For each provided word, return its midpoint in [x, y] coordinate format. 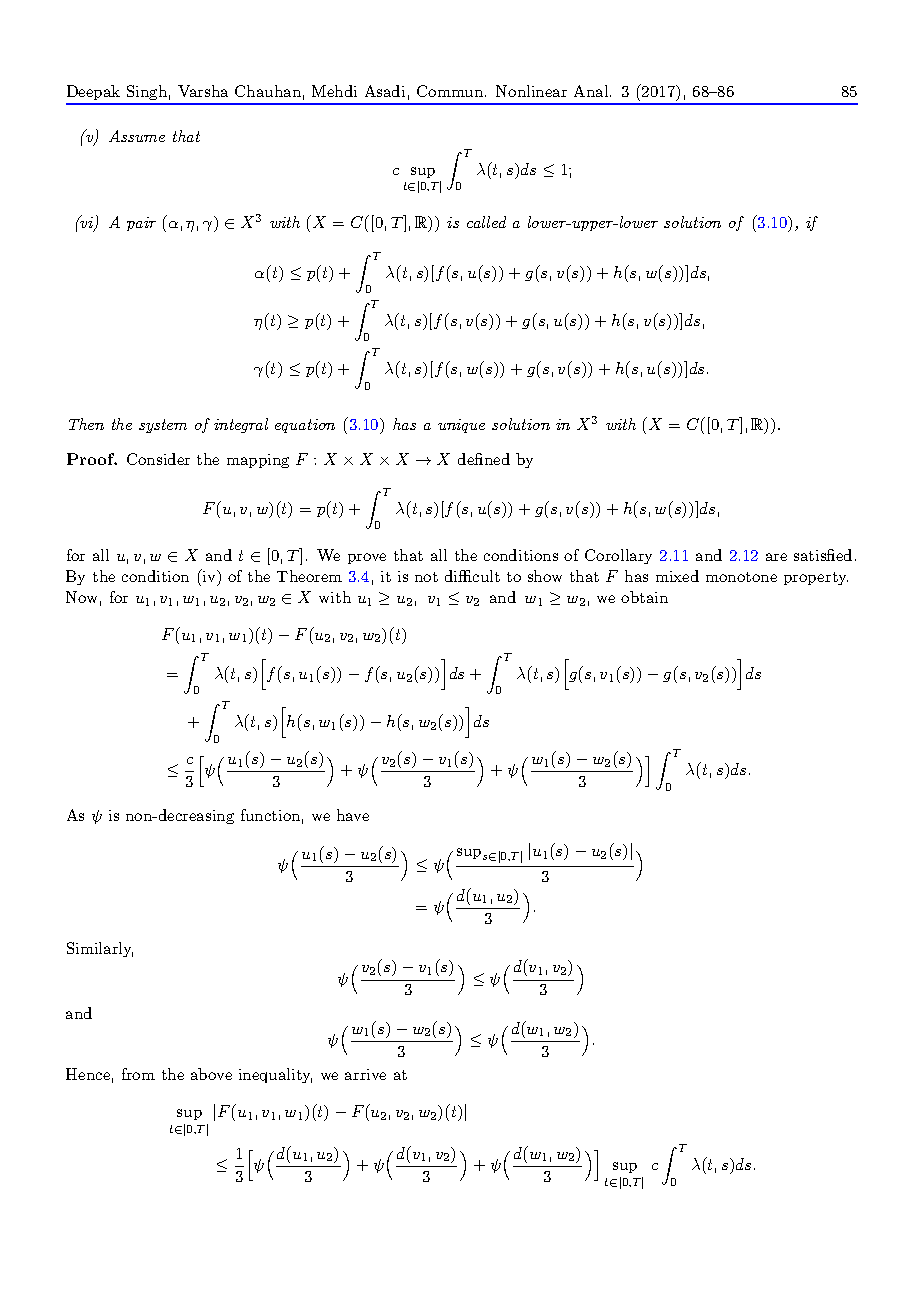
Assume [137, 136]
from [138, 1074]
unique [461, 426]
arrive [365, 1074]
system [163, 426]
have [353, 815]
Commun [450, 91]
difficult [472, 576]
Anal [592, 91]
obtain [644, 597]
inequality [275, 1075]
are [776, 557]
